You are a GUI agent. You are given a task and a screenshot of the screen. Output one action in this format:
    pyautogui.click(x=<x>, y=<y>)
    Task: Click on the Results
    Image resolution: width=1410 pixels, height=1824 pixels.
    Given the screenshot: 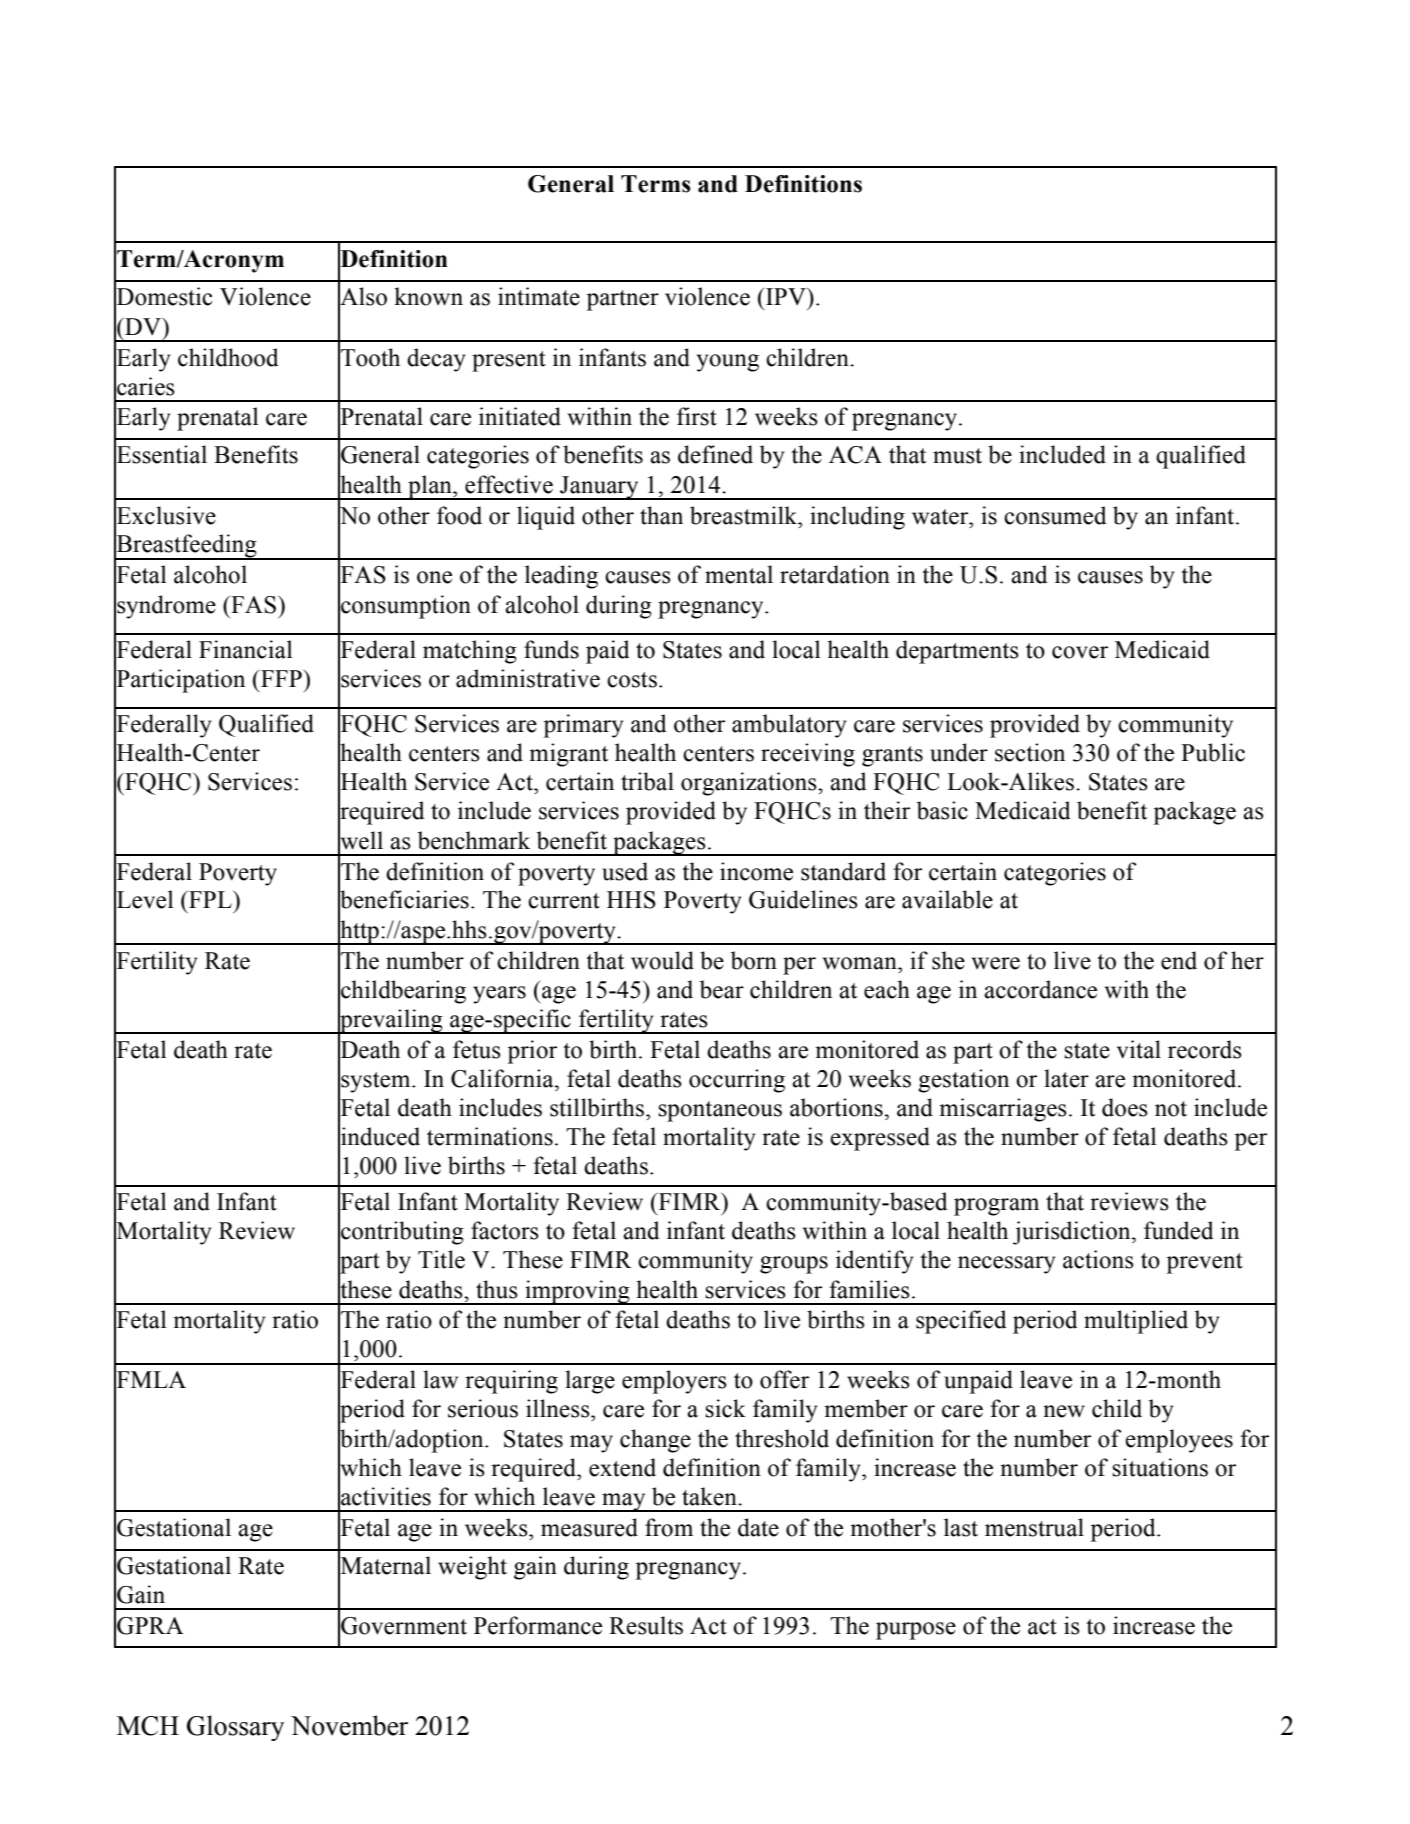 What is the action you would take?
    pyautogui.click(x=646, y=1625)
